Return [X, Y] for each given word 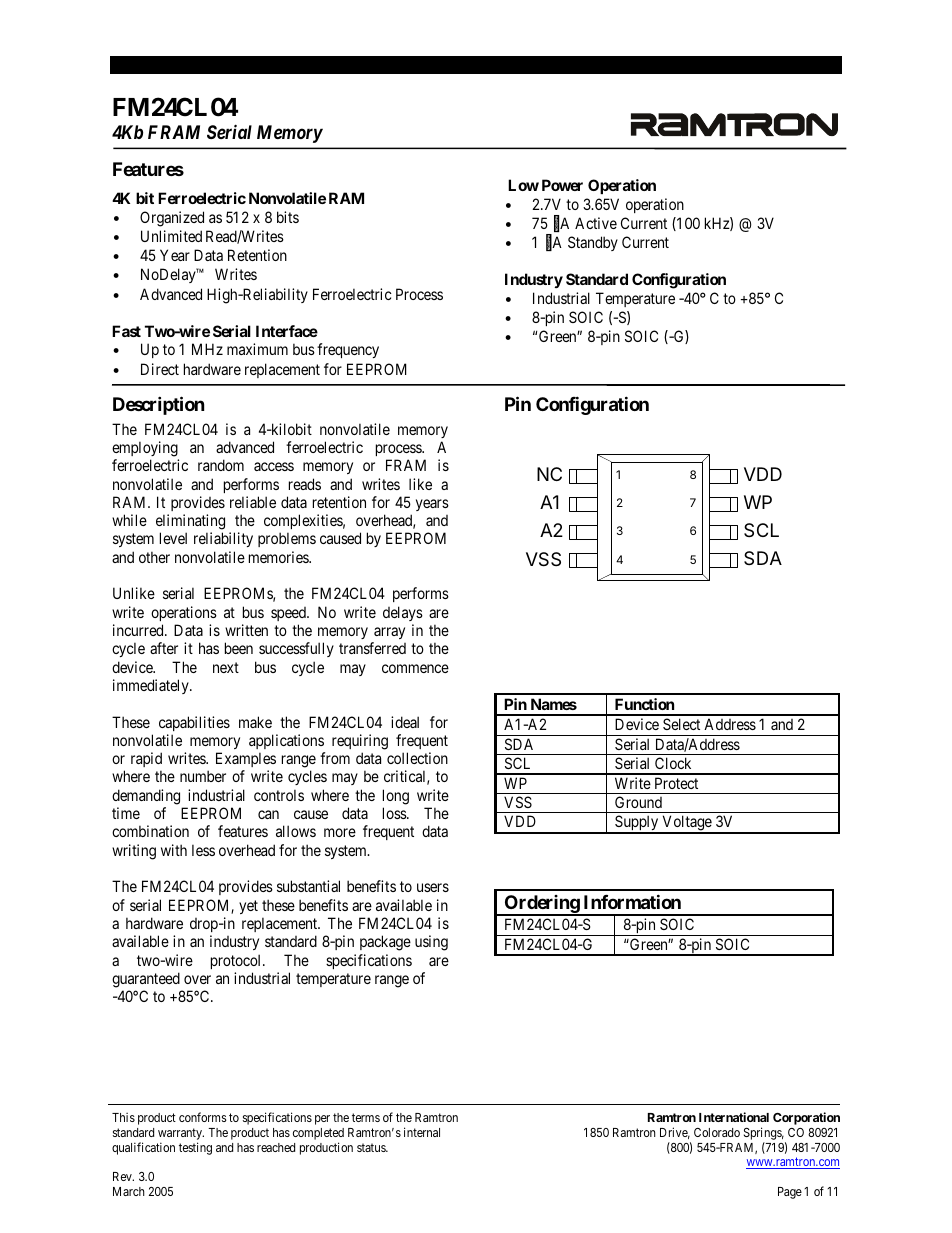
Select [681, 724]
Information [632, 901]
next [226, 667]
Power [562, 185]
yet [248, 907]
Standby [593, 243]
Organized [172, 219]
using [431, 943]
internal [422, 1132]
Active [596, 223]
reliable [253, 502]
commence [415, 668]
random [221, 465]
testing [195, 1148]
